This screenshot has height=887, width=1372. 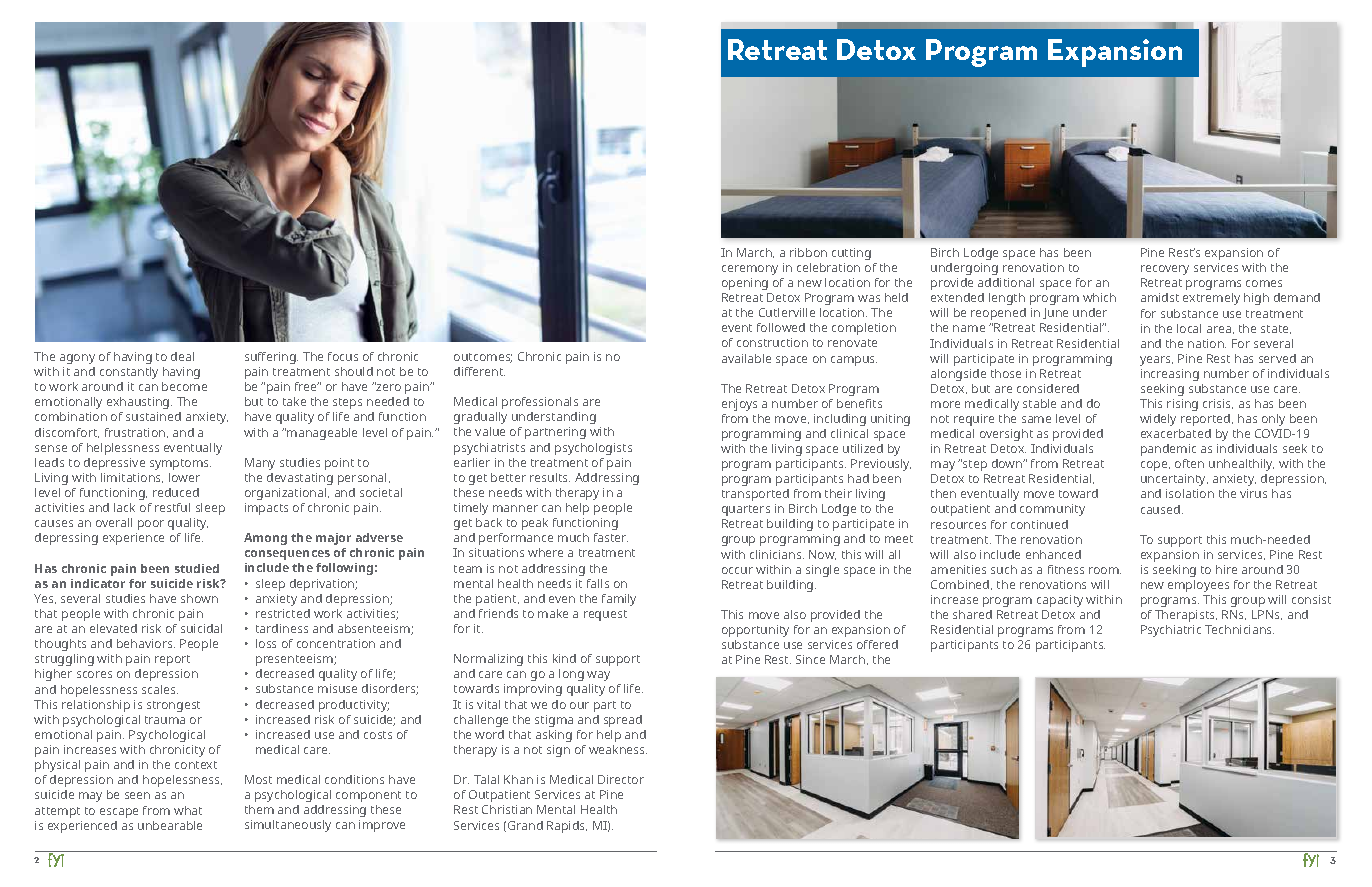 I want to click on Among, so click(x=265, y=539).
